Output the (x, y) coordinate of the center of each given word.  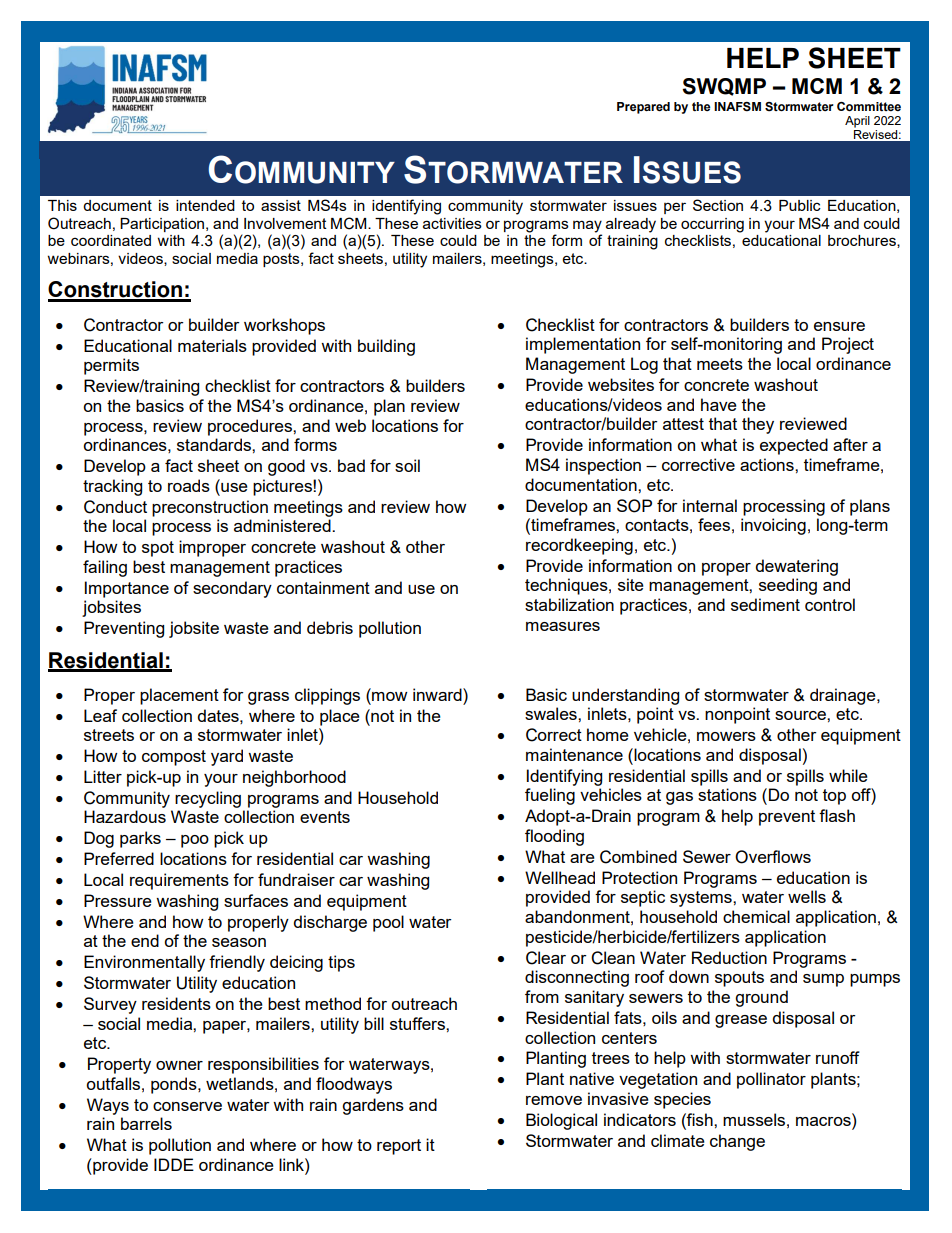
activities (452, 223)
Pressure (118, 900)
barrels (146, 1123)
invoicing (773, 526)
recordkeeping (579, 546)
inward (438, 694)
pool (388, 923)
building (386, 347)
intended (205, 205)
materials (212, 345)
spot (158, 549)
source (801, 715)
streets (109, 735)
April (857, 122)
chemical (756, 916)
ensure (839, 326)
